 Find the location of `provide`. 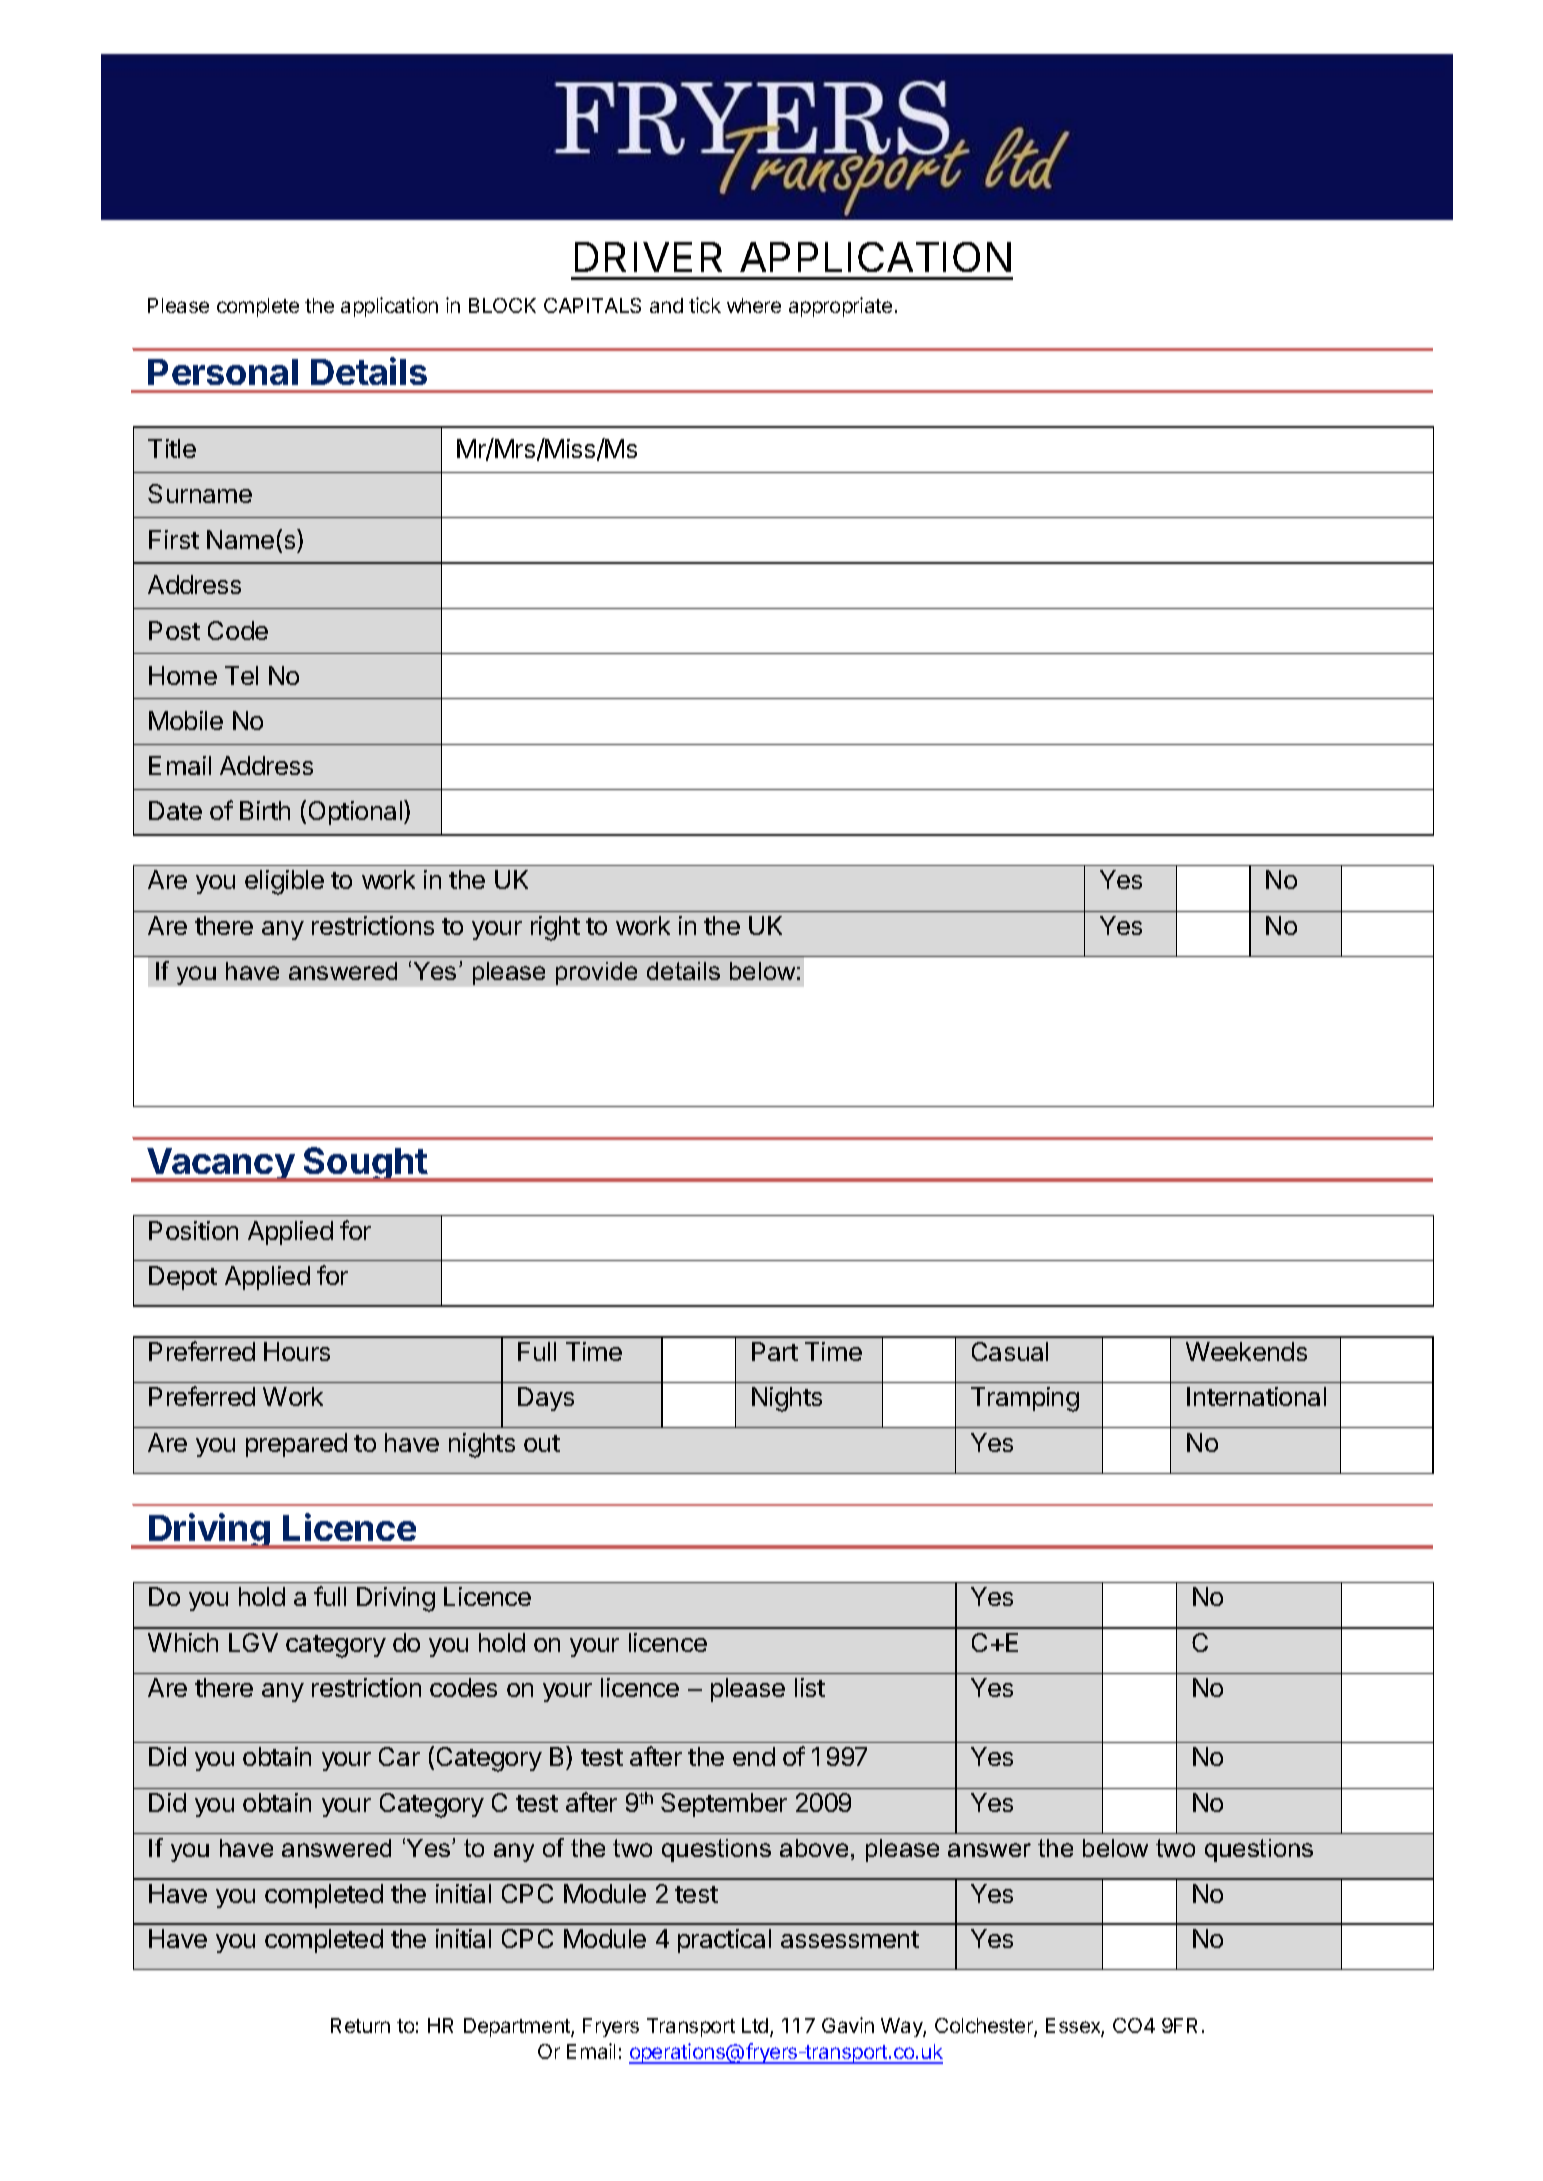

provide is located at coordinates (596, 973).
